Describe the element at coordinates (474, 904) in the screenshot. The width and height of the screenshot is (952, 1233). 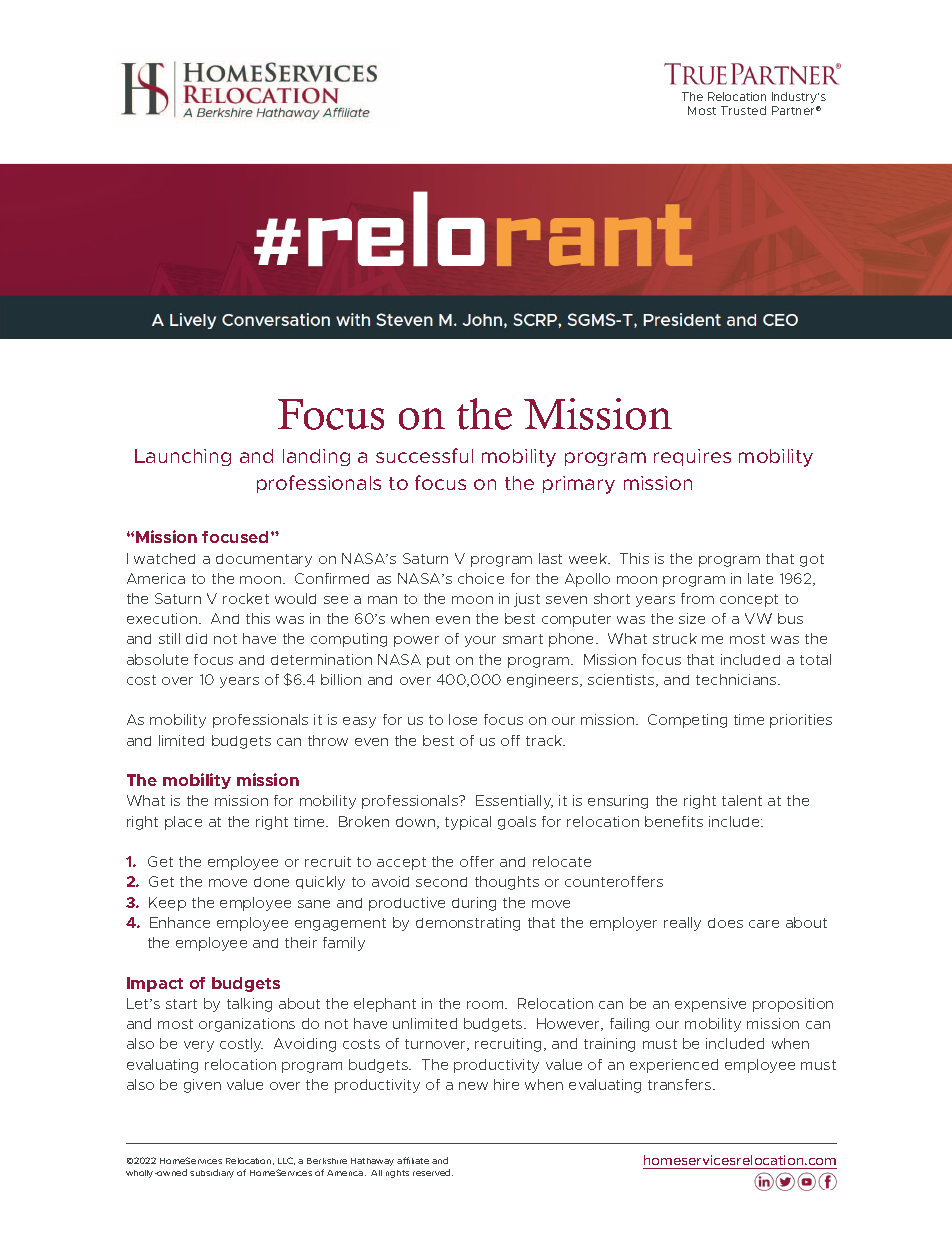
I see `during` at that location.
